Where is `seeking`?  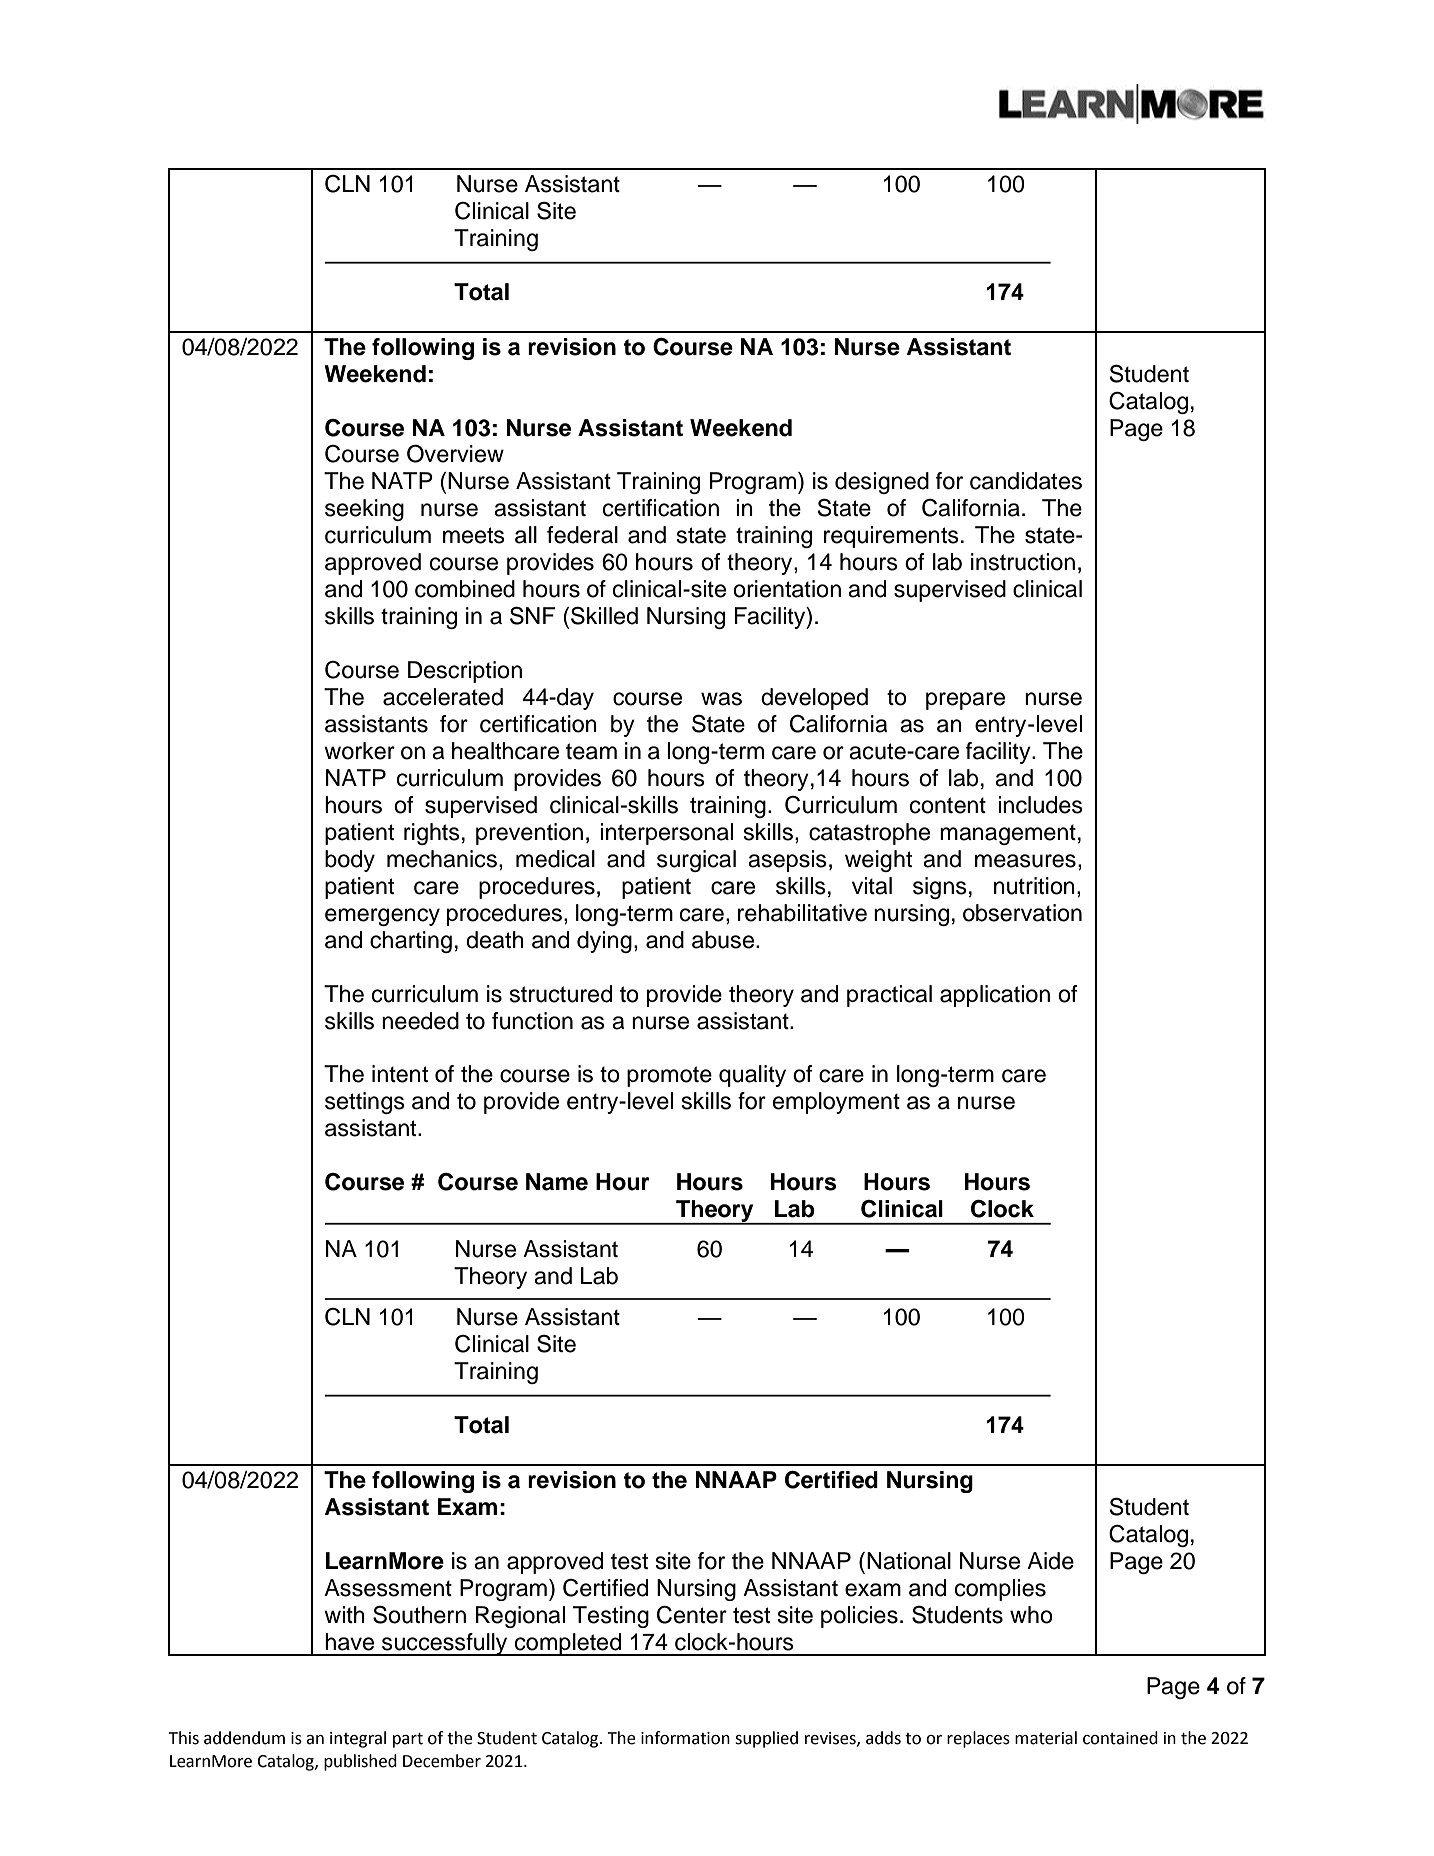 seeking is located at coordinates (364, 510).
